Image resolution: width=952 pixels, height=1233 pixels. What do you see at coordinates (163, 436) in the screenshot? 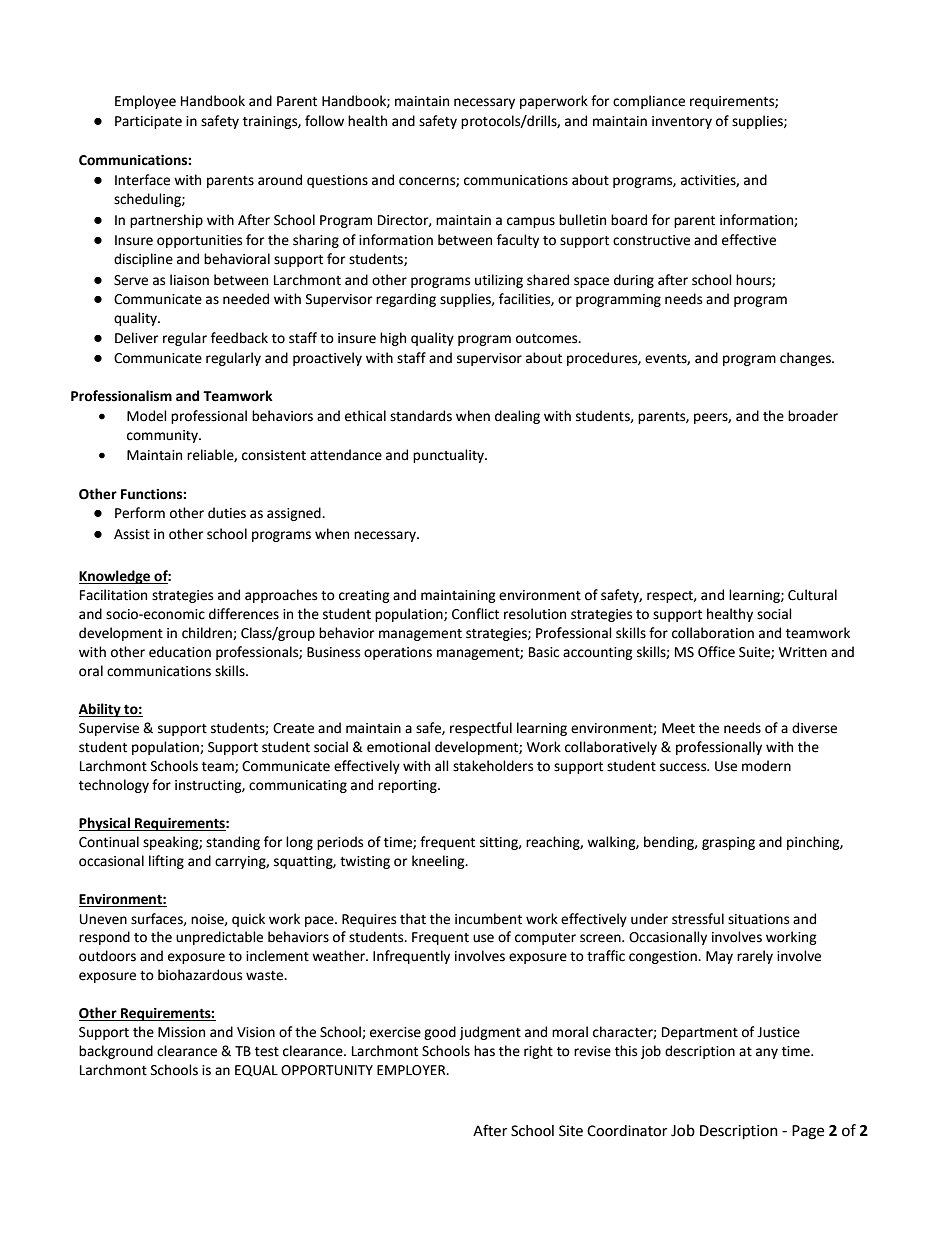
I see `community` at bounding box center [163, 436].
